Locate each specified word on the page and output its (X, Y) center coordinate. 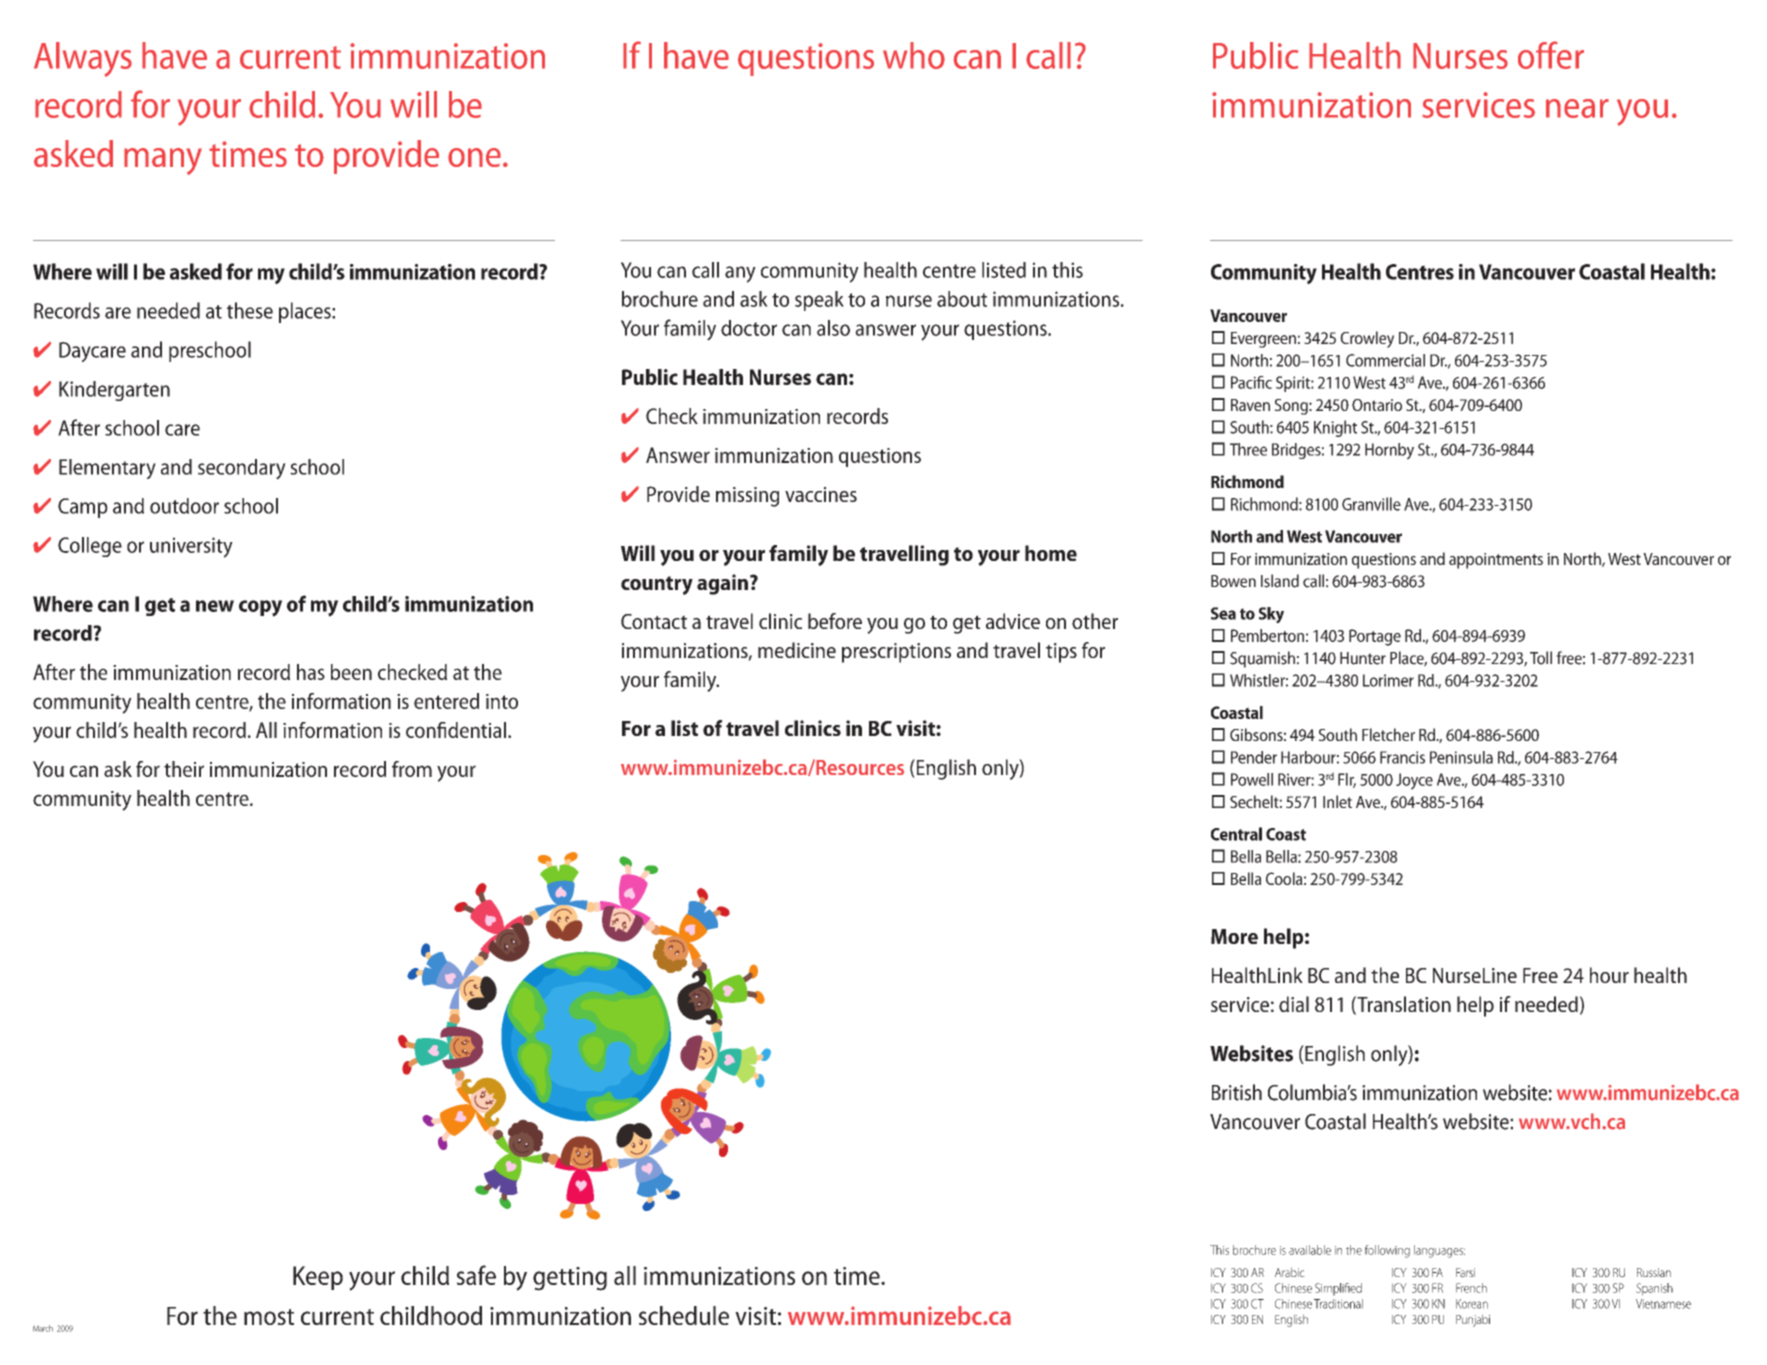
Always (83, 59)
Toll (1541, 658)
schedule (684, 1315)
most (269, 1317)
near (1577, 108)
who (914, 55)
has (311, 672)
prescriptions (896, 653)
